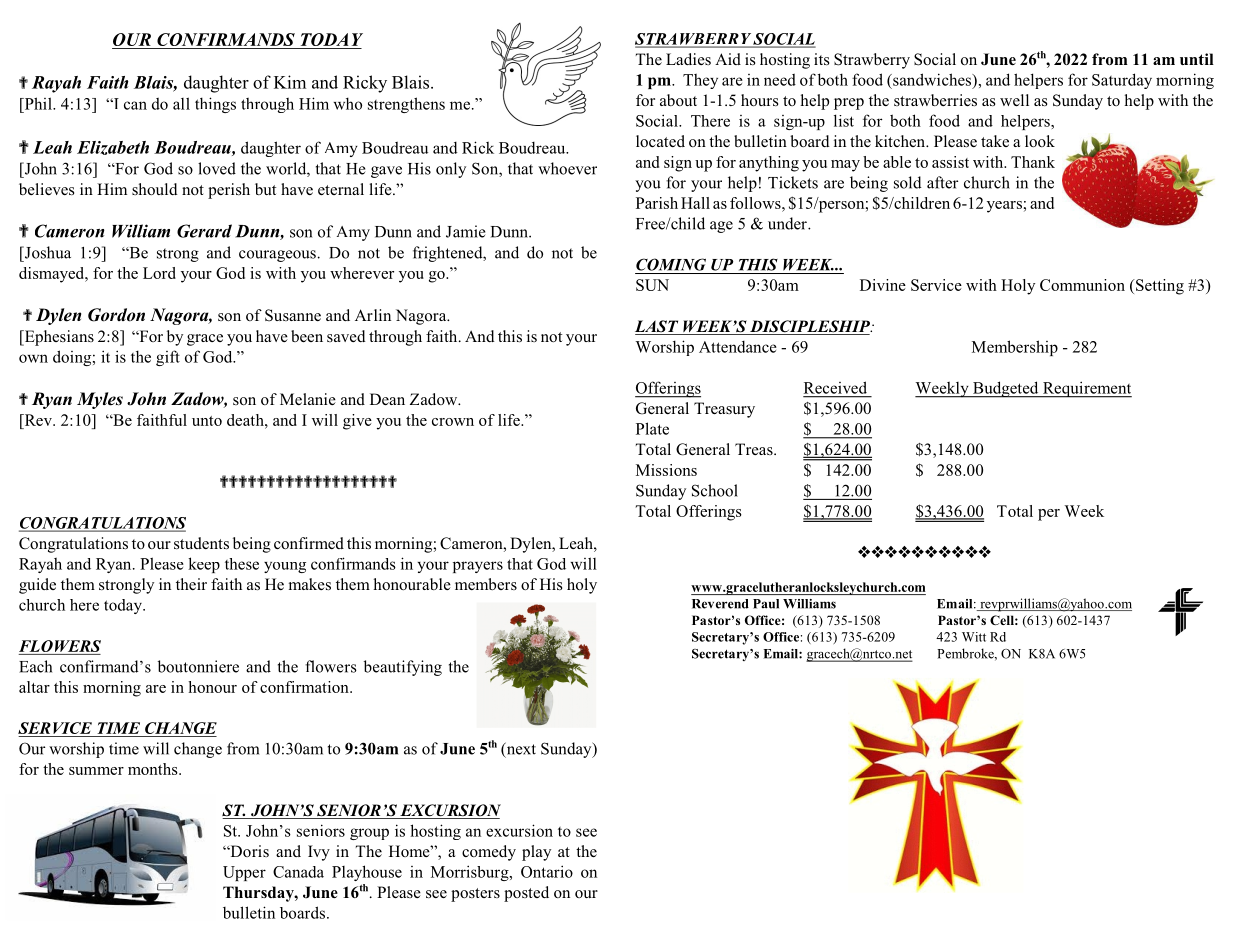 Image resolution: width=1233 pixels, height=952 pixels. Describe the element at coordinates (652, 428) in the screenshot. I see `Plate` at that location.
